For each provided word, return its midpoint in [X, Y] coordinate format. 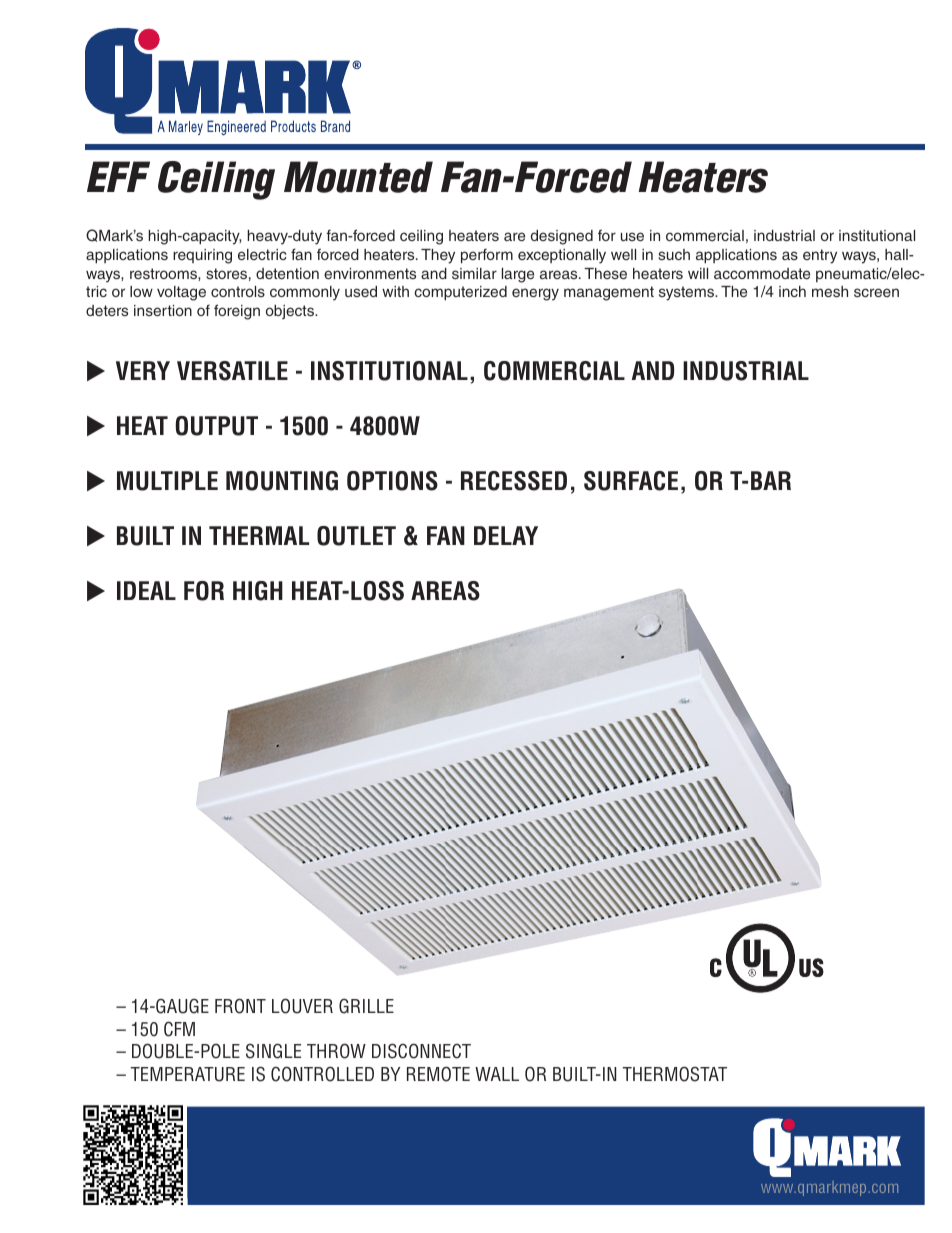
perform [487, 256]
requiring [202, 256]
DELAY [506, 535]
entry [820, 256]
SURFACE [631, 481]
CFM [179, 1029]
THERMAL [259, 535]
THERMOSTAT [675, 1074]
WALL [497, 1074]
